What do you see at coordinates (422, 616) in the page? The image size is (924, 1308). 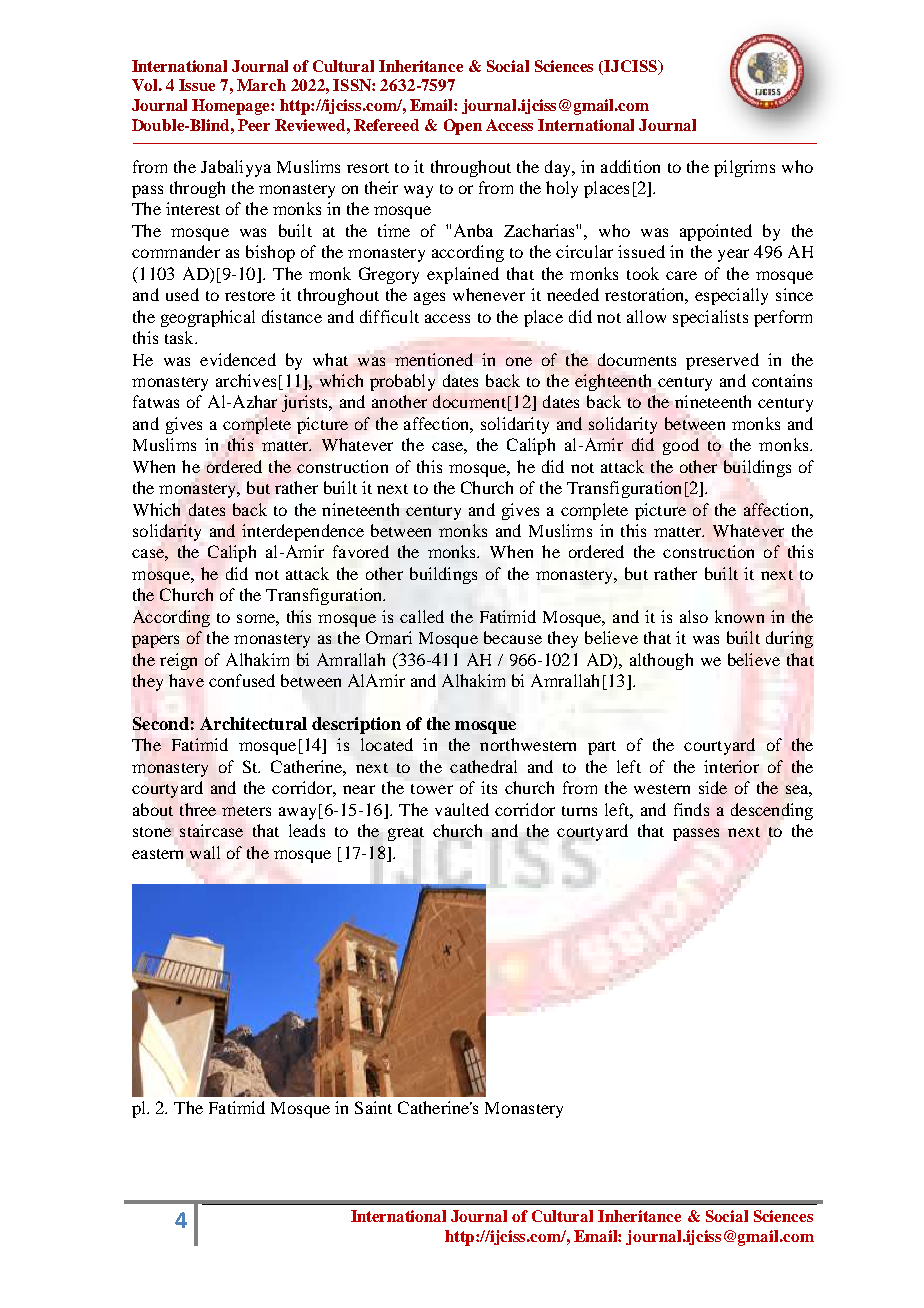 I see `called` at bounding box center [422, 616].
